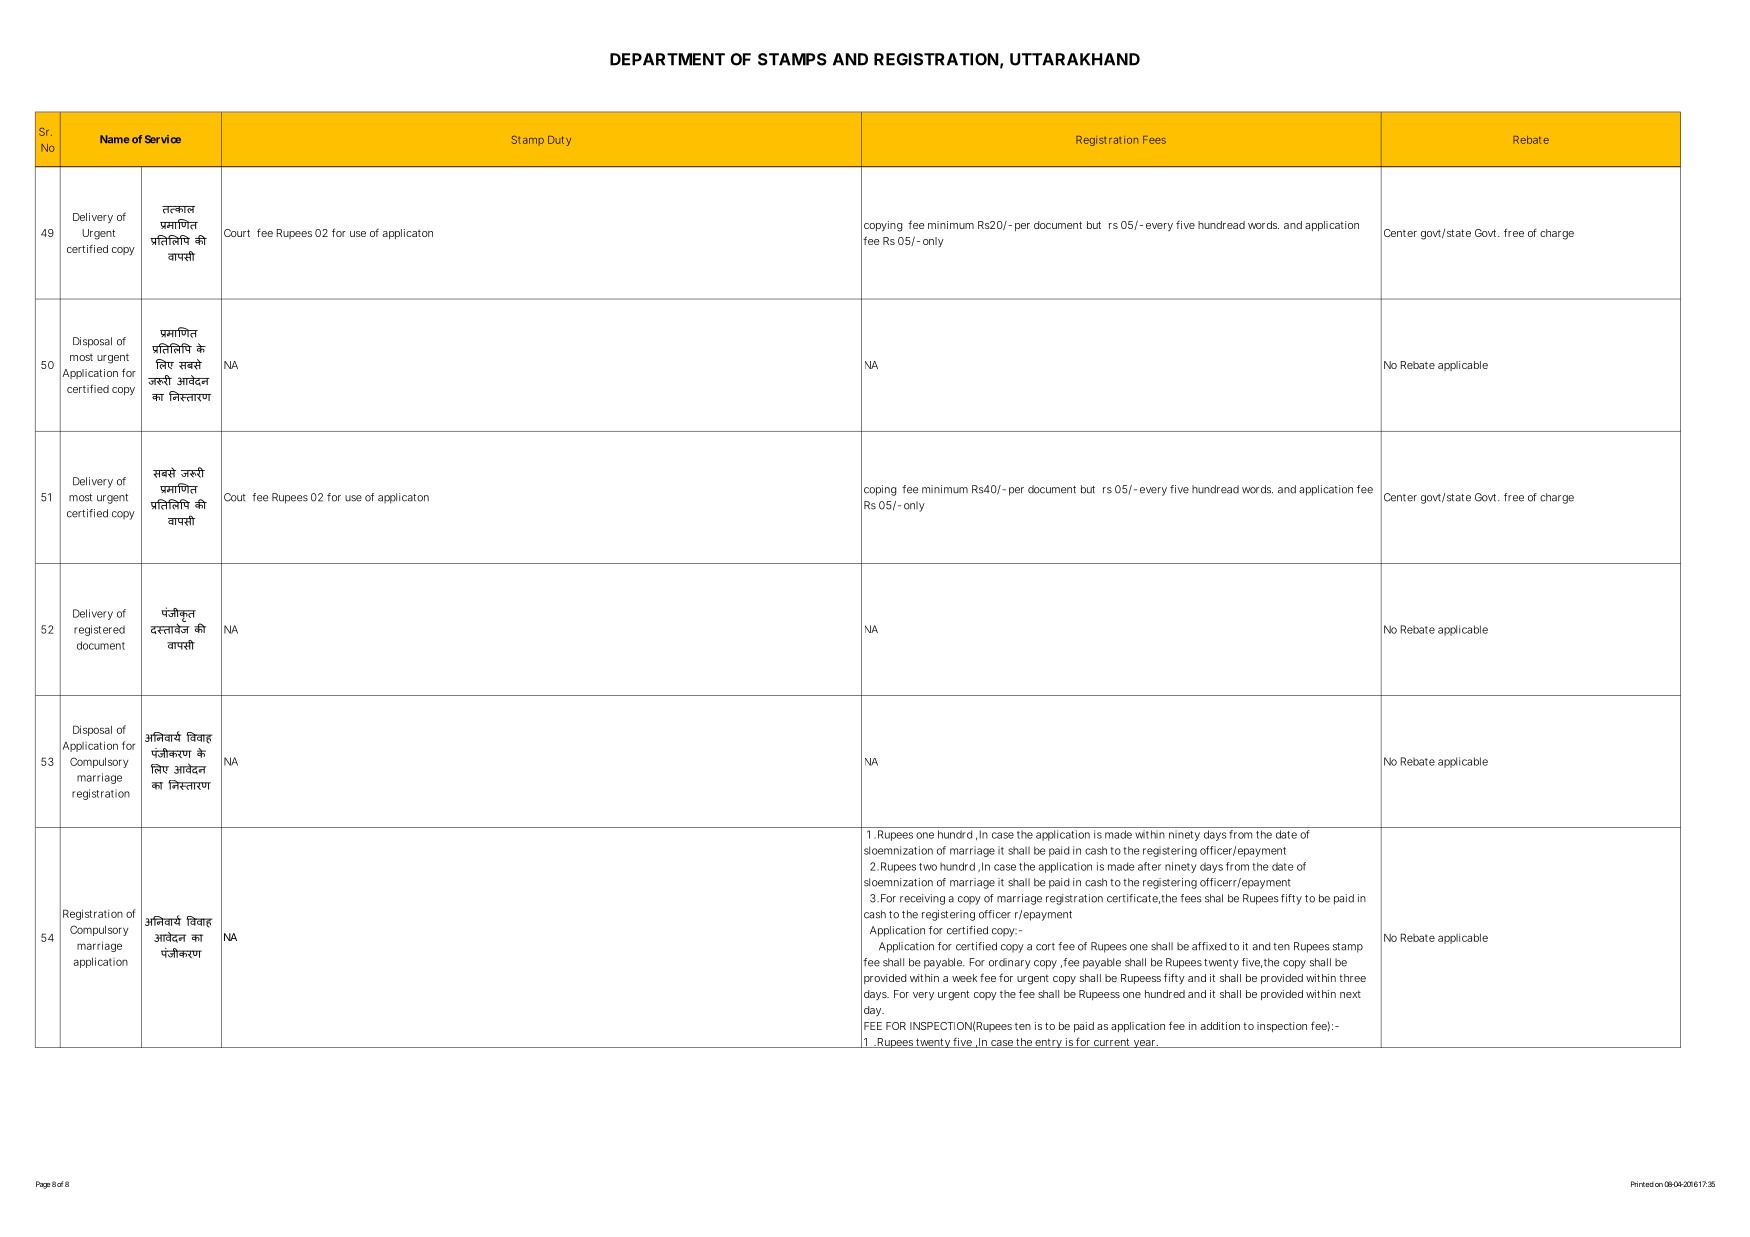 This screenshot has width=1750, height=1237. What do you see at coordinates (559, 141) in the screenshot?
I see `Duty` at bounding box center [559, 141].
